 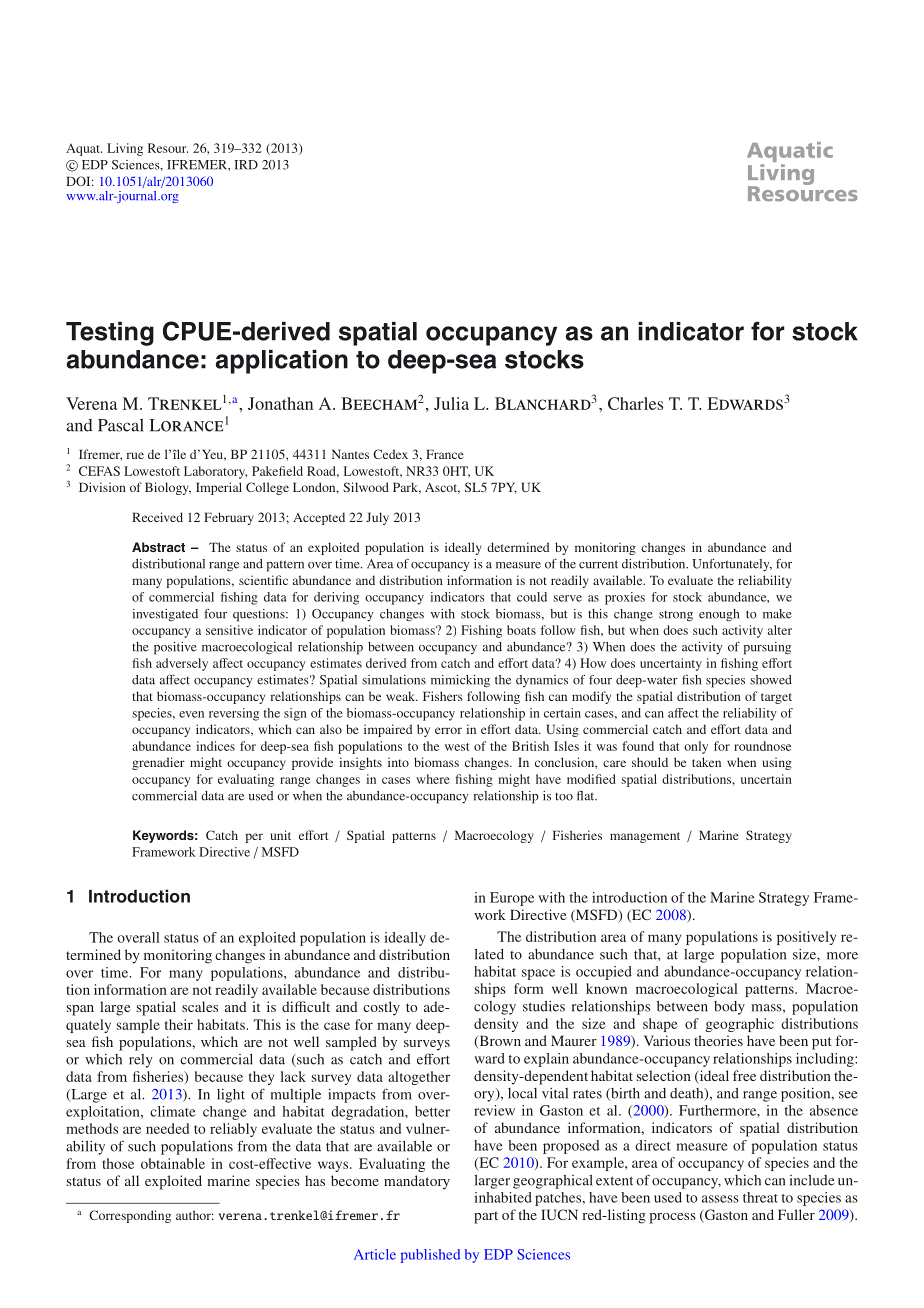 I want to click on space, so click(x=538, y=974).
